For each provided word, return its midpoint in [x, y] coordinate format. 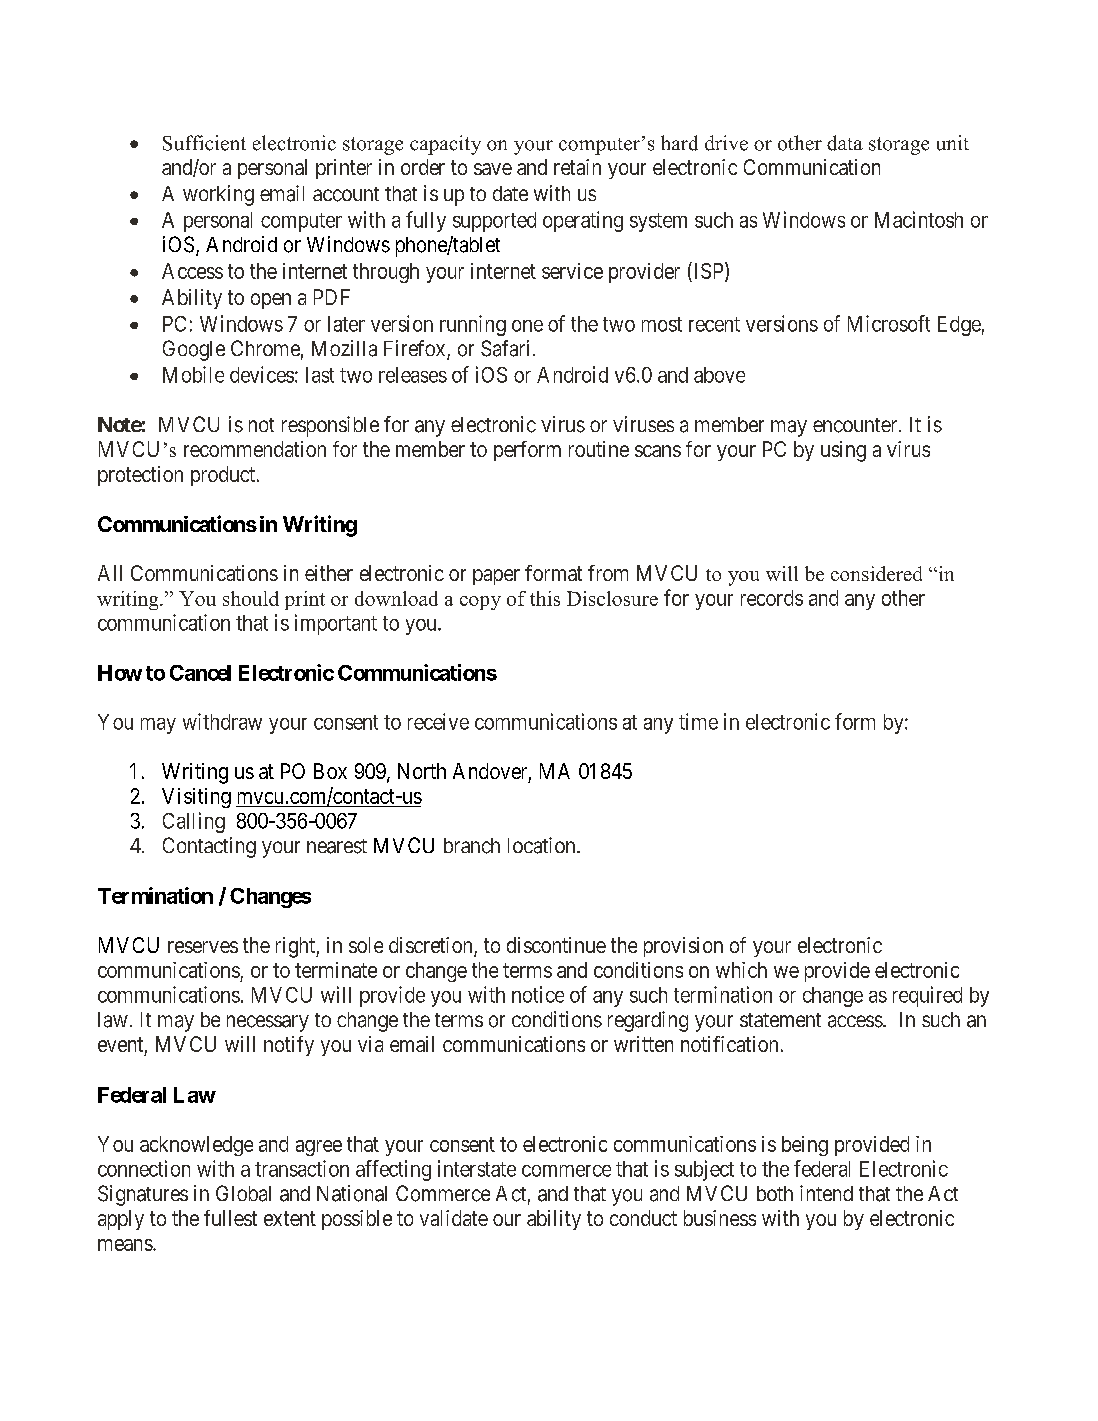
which [741, 970]
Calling [194, 822]
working [218, 195]
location [543, 845]
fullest [230, 1218]
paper [496, 577]
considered [876, 573]
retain [577, 167]
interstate [477, 1168]
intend [826, 1193]
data [845, 143]
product [224, 476]
